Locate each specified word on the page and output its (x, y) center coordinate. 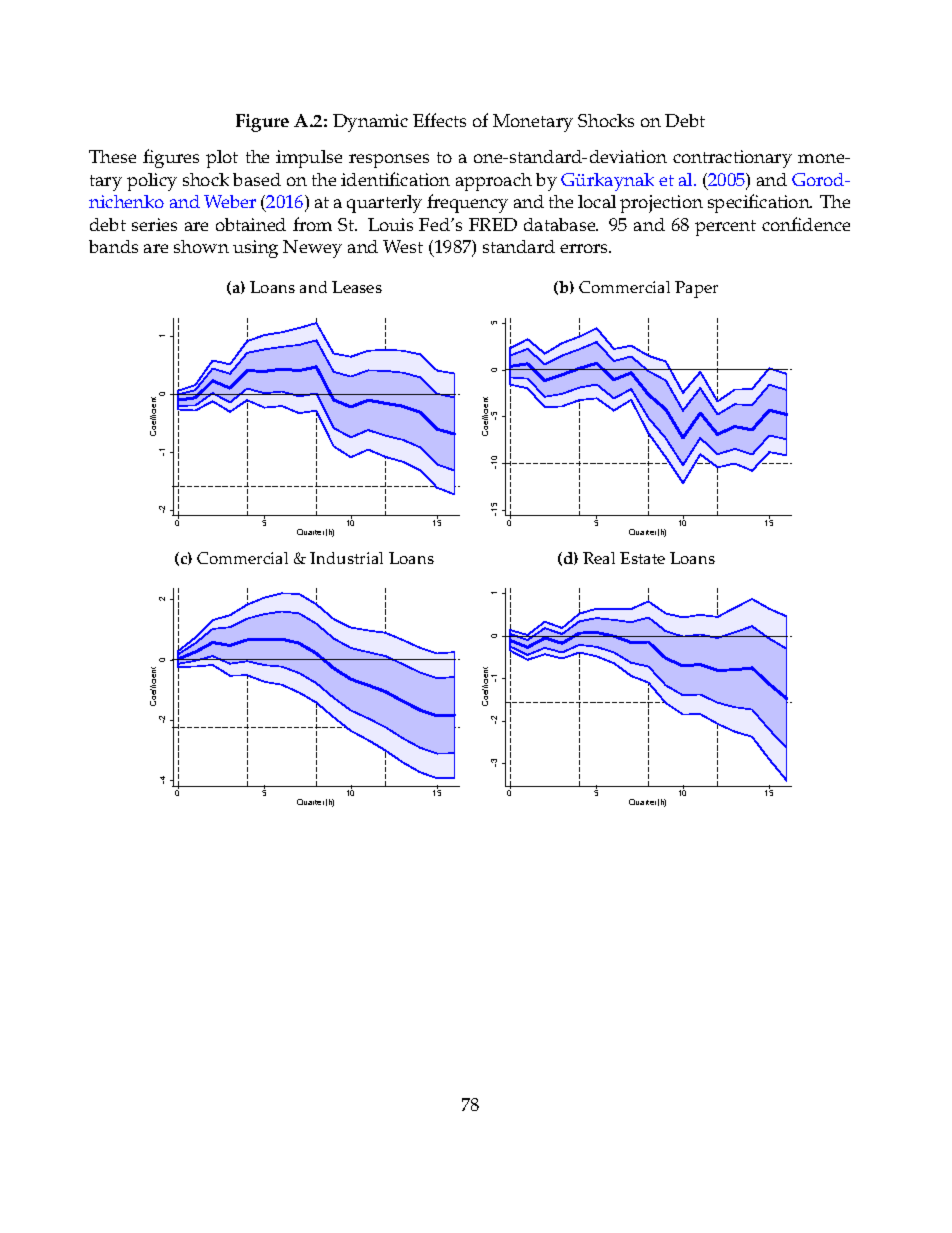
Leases (357, 287)
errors (585, 248)
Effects (439, 120)
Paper (696, 289)
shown (201, 246)
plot (222, 159)
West (403, 246)
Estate (642, 558)
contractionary (732, 159)
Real (599, 558)
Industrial (346, 558)
